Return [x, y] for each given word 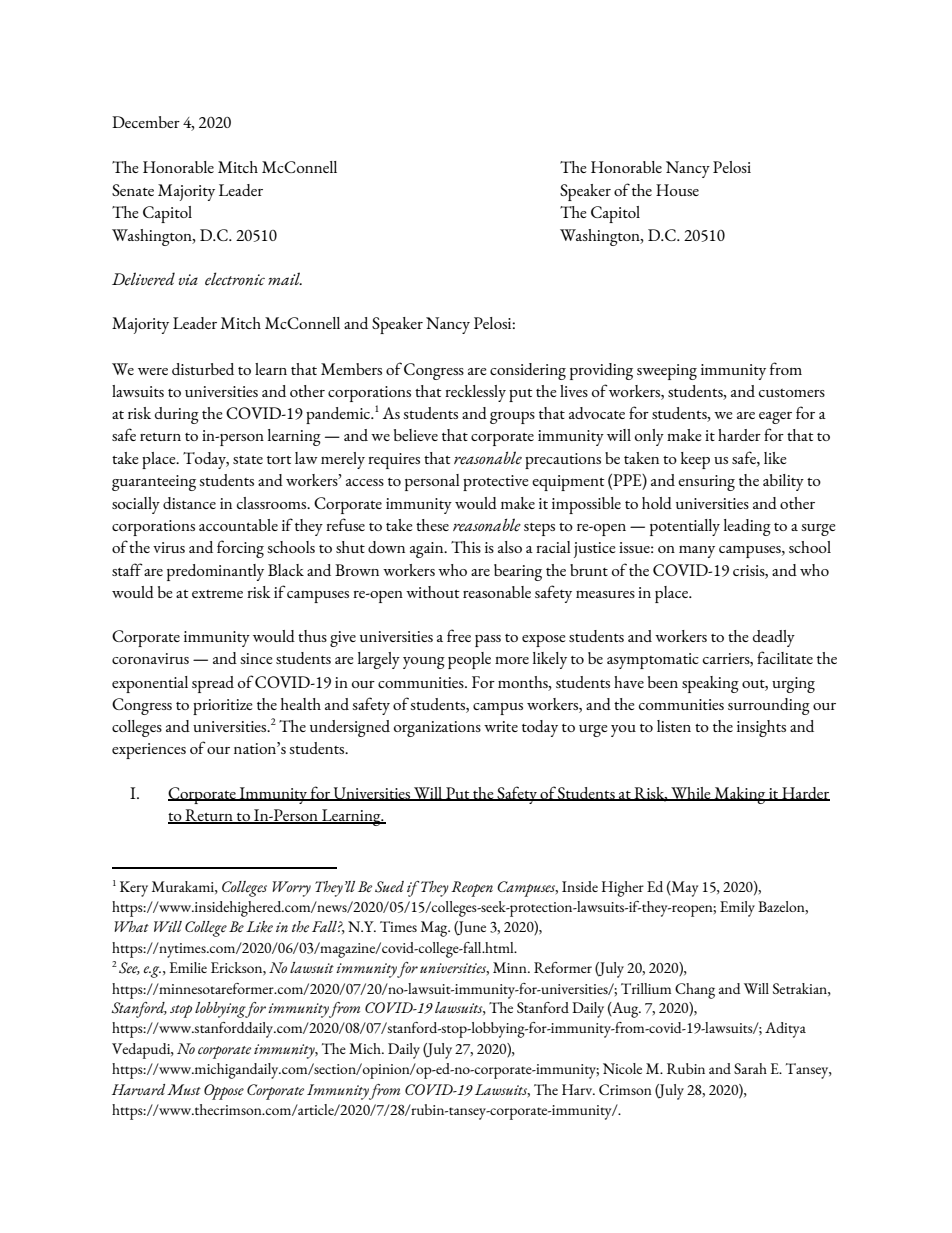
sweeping [667, 372]
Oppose [224, 1092]
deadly [774, 638]
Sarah [750, 1068]
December [146, 122]
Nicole [622, 1068]
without [433, 592]
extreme [217, 594]
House [677, 190]
